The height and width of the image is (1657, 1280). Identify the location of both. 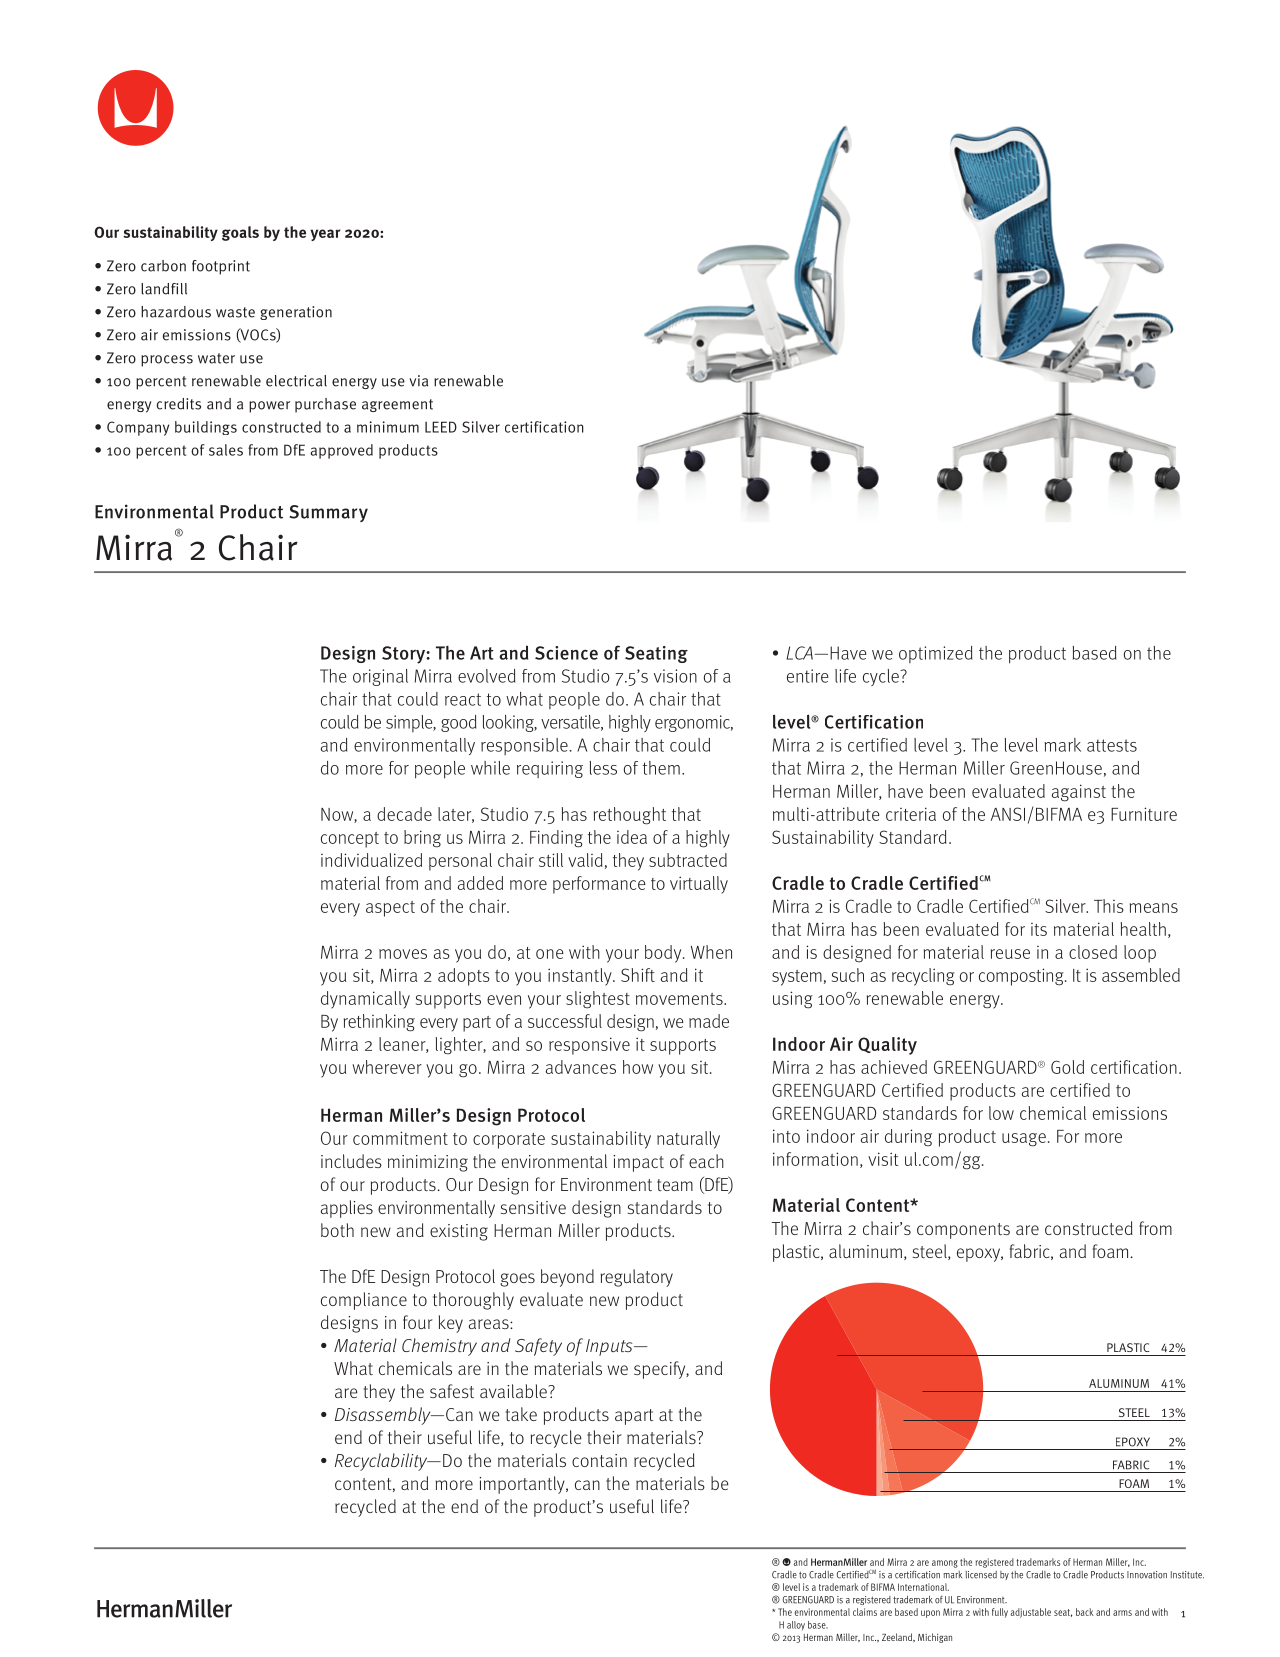
(337, 1230).
